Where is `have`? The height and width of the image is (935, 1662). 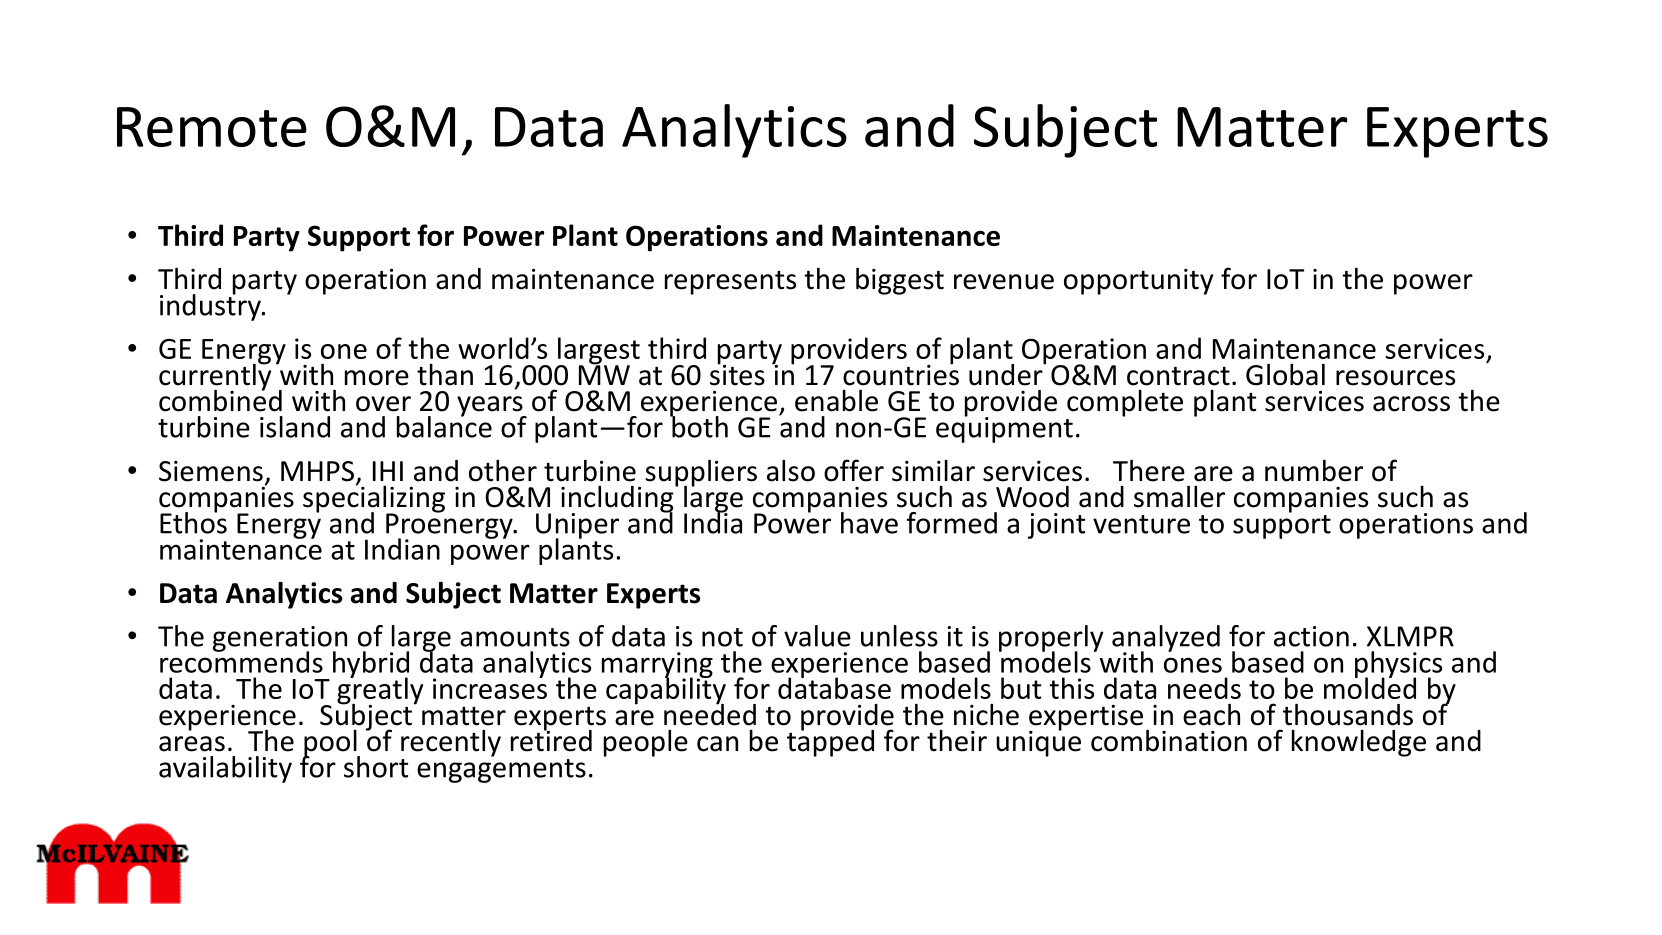
have is located at coordinates (869, 523).
